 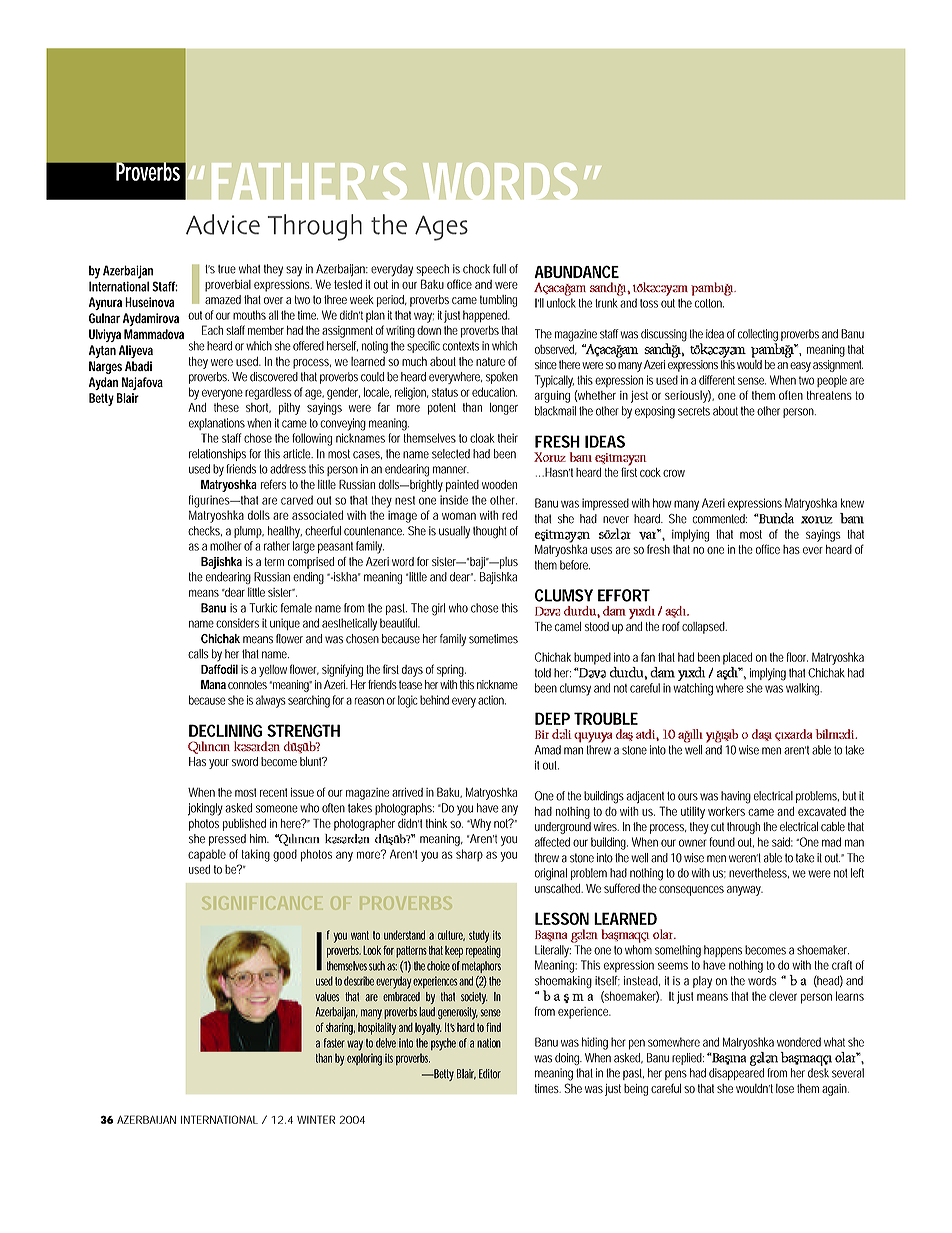 I want to click on anyway, so click(x=745, y=891).
